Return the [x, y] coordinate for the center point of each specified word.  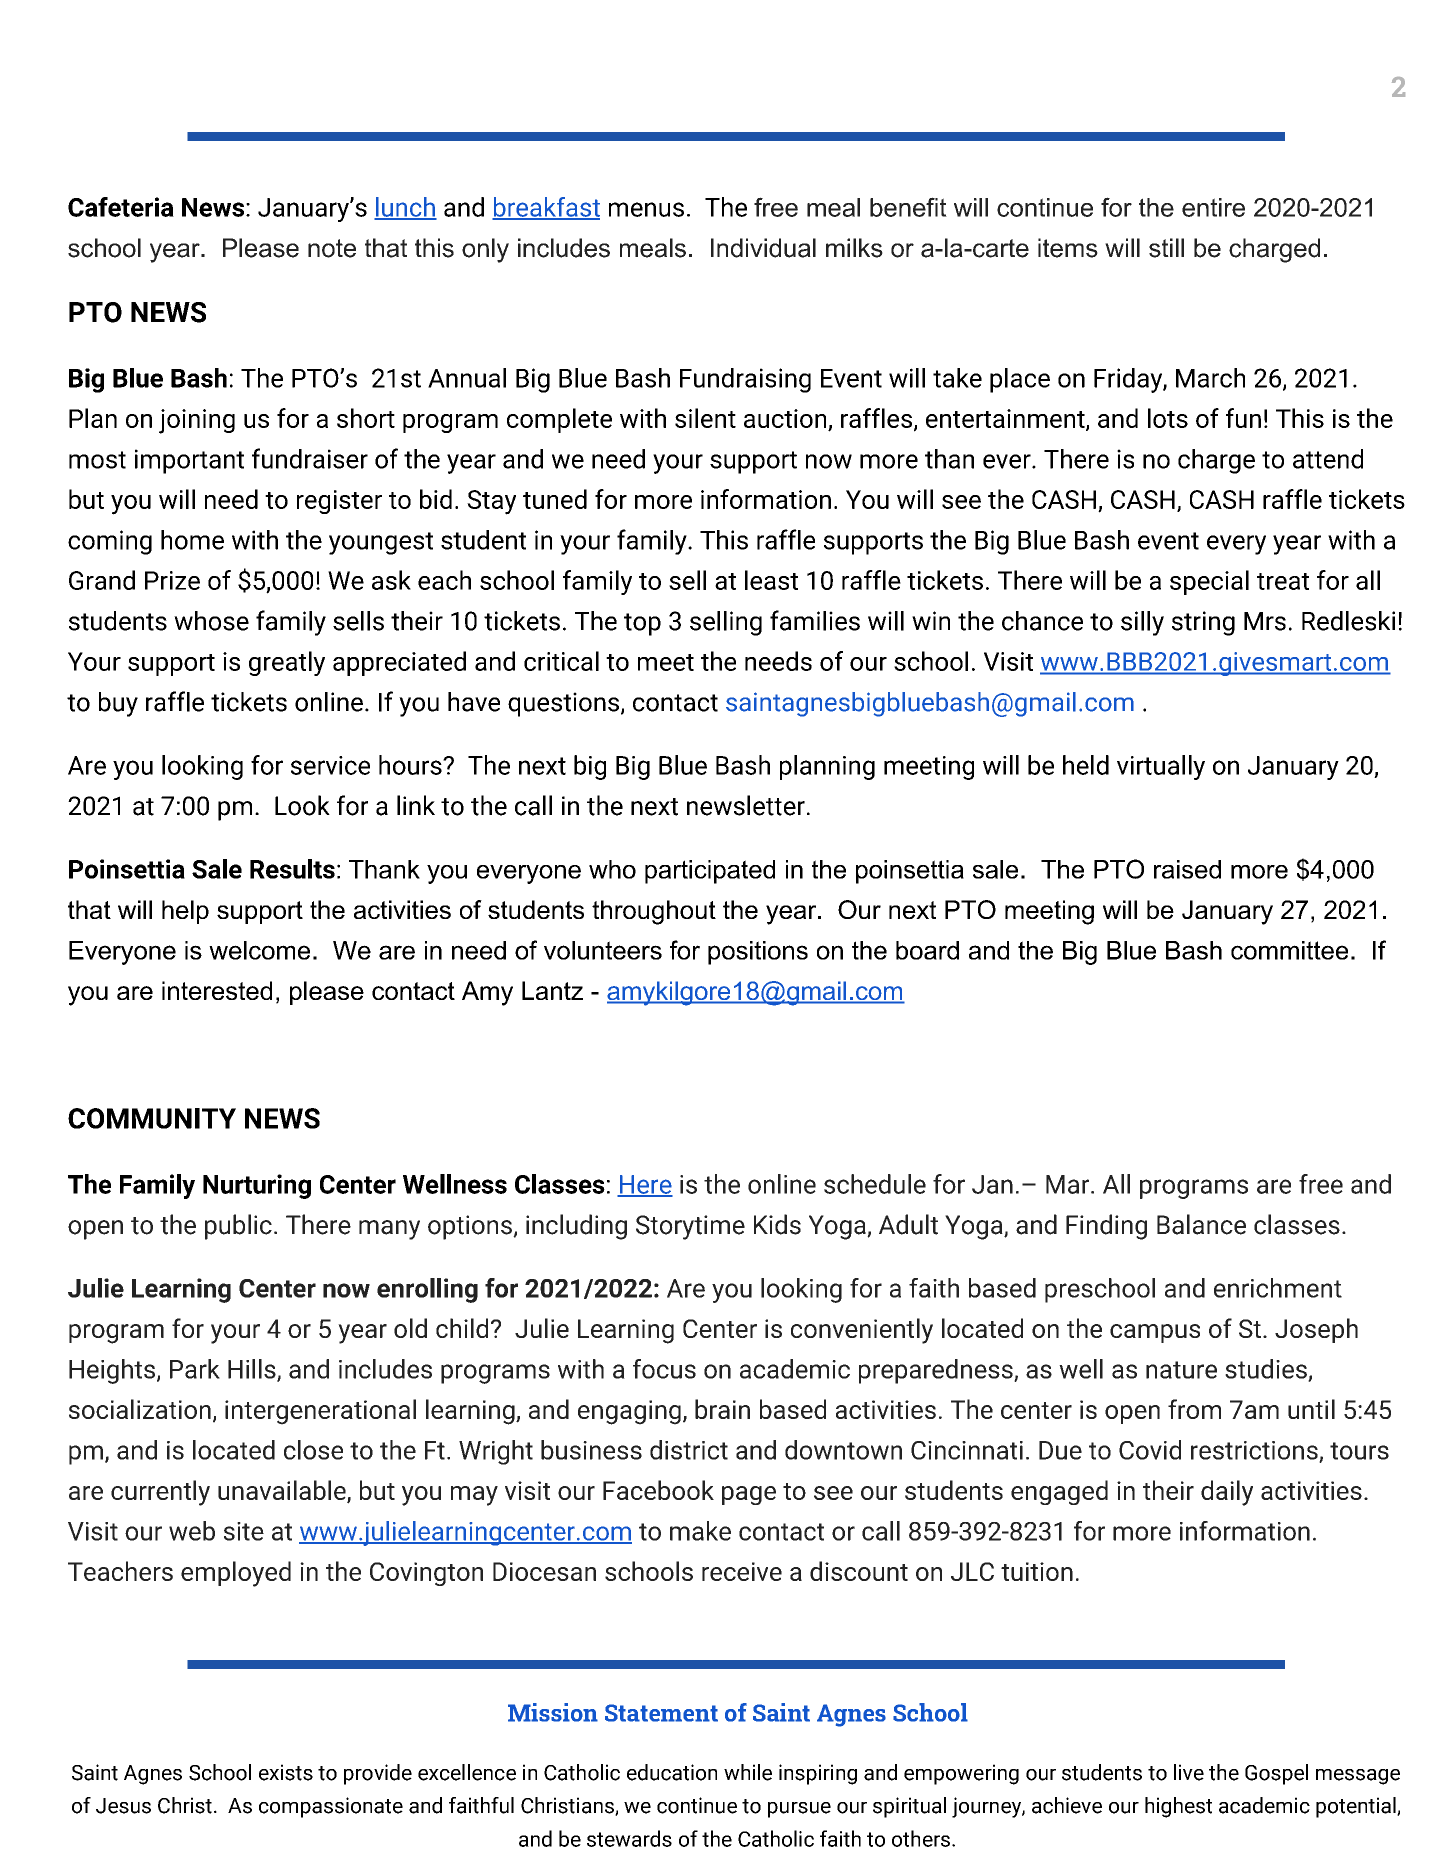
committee [1289, 950]
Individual [763, 248]
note [332, 248]
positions [758, 953]
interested [217, 990]
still [1166, 248]
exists [286, 1772]
